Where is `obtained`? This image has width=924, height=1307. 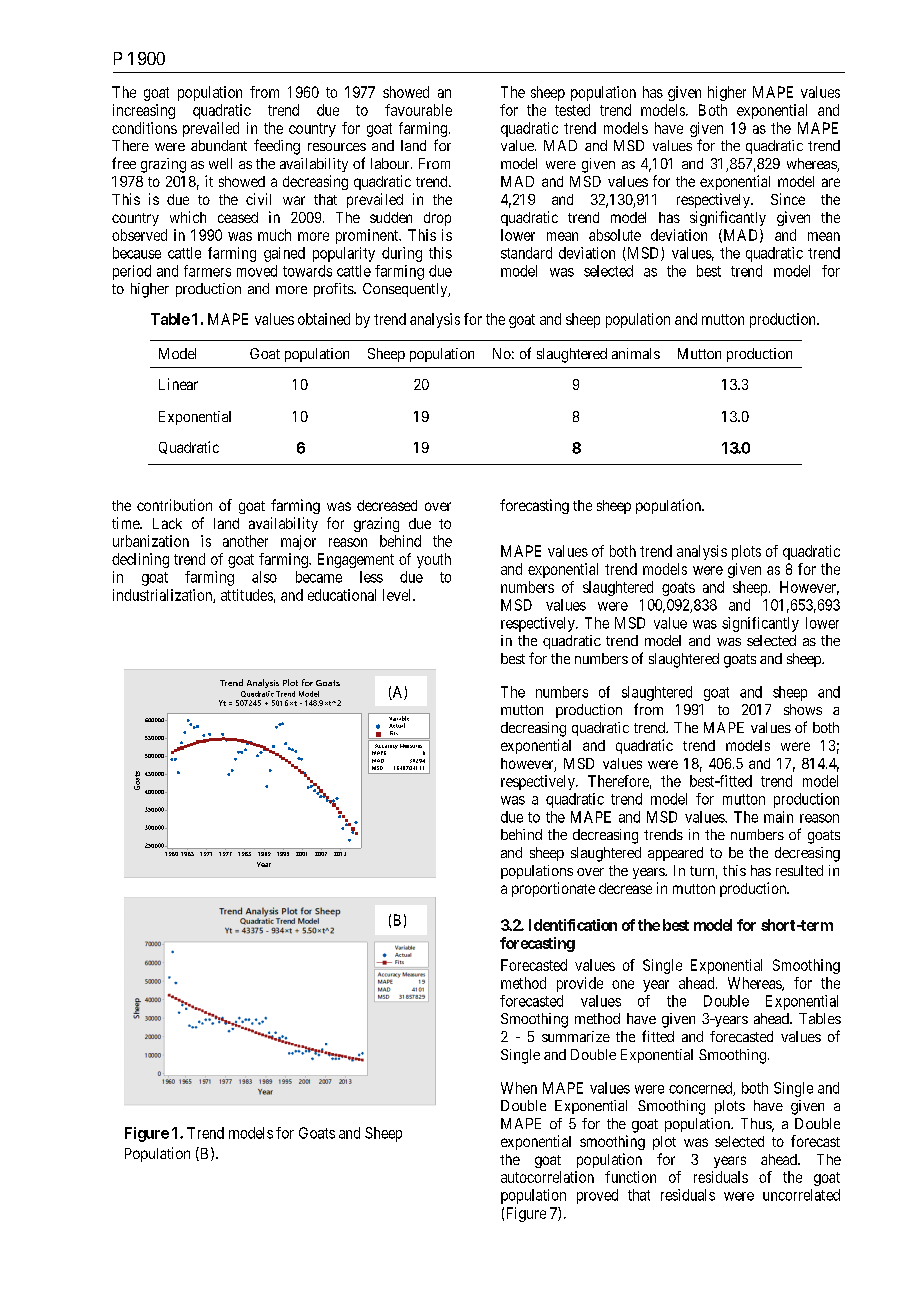 obtained is located at coordinates (324, 319).
